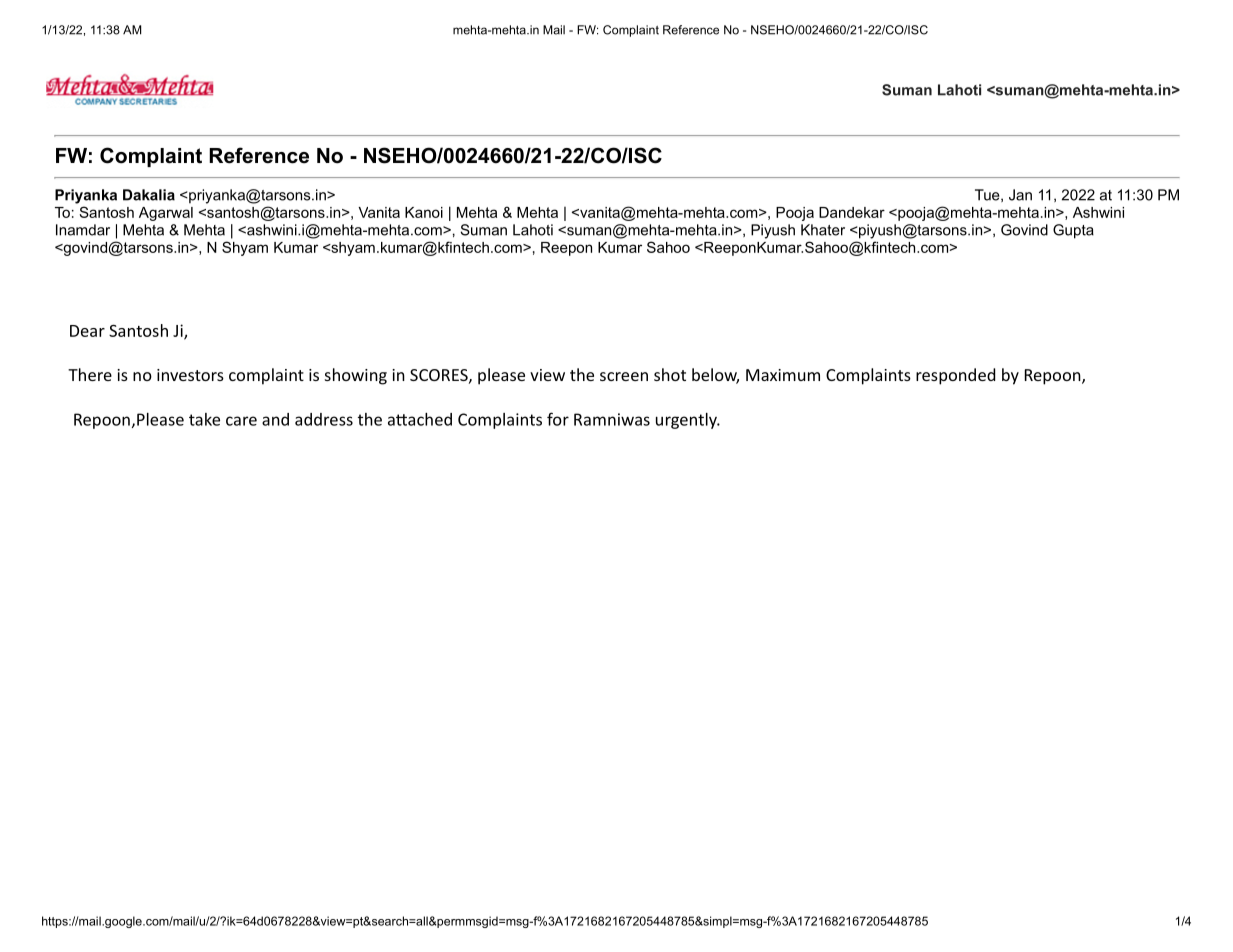 This page has width=1233, height=952. I want to click on take, so click(204, 419).
